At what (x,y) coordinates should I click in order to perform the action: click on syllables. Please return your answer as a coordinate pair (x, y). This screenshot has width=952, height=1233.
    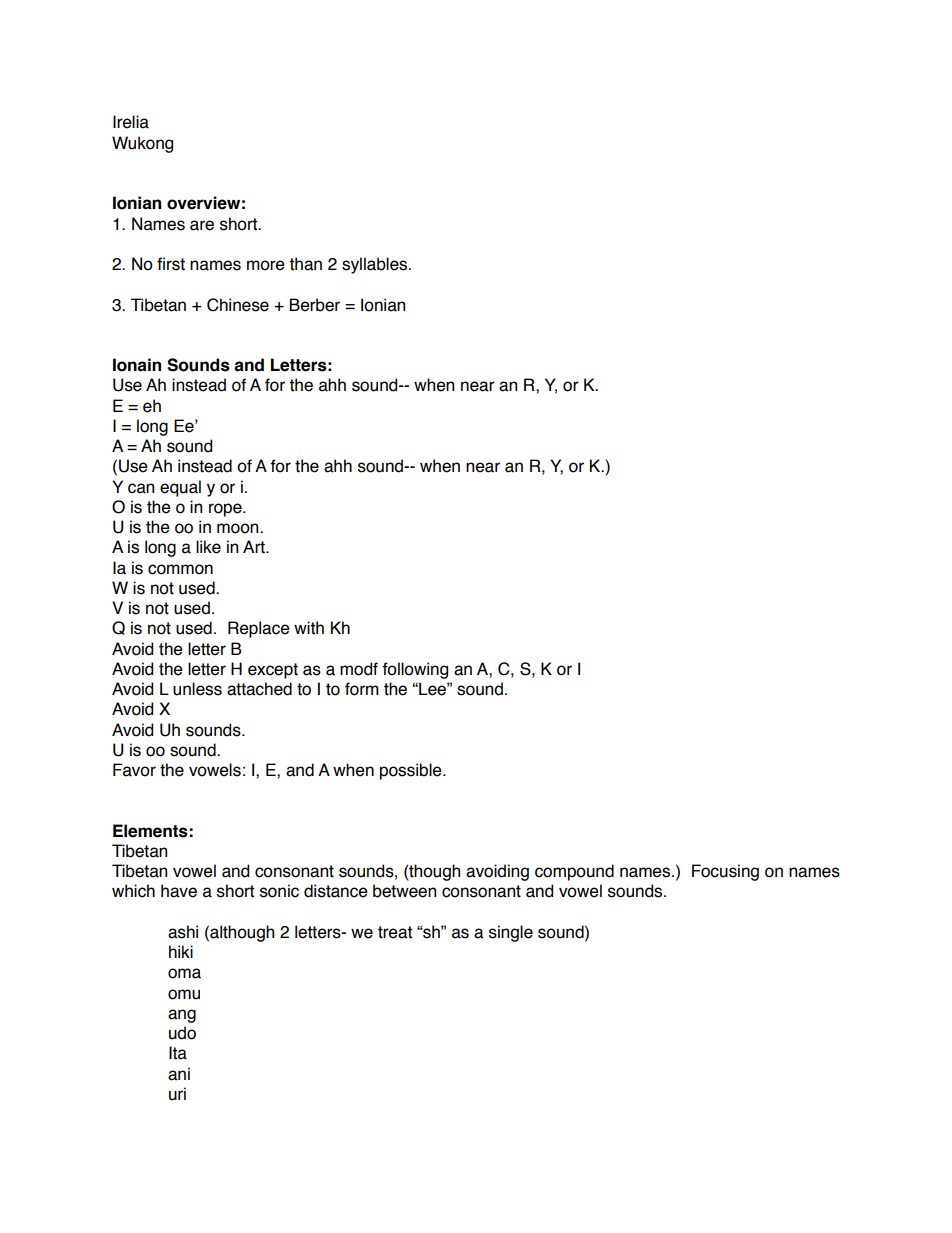
    Looking at the image, I should click on (376, 265).
